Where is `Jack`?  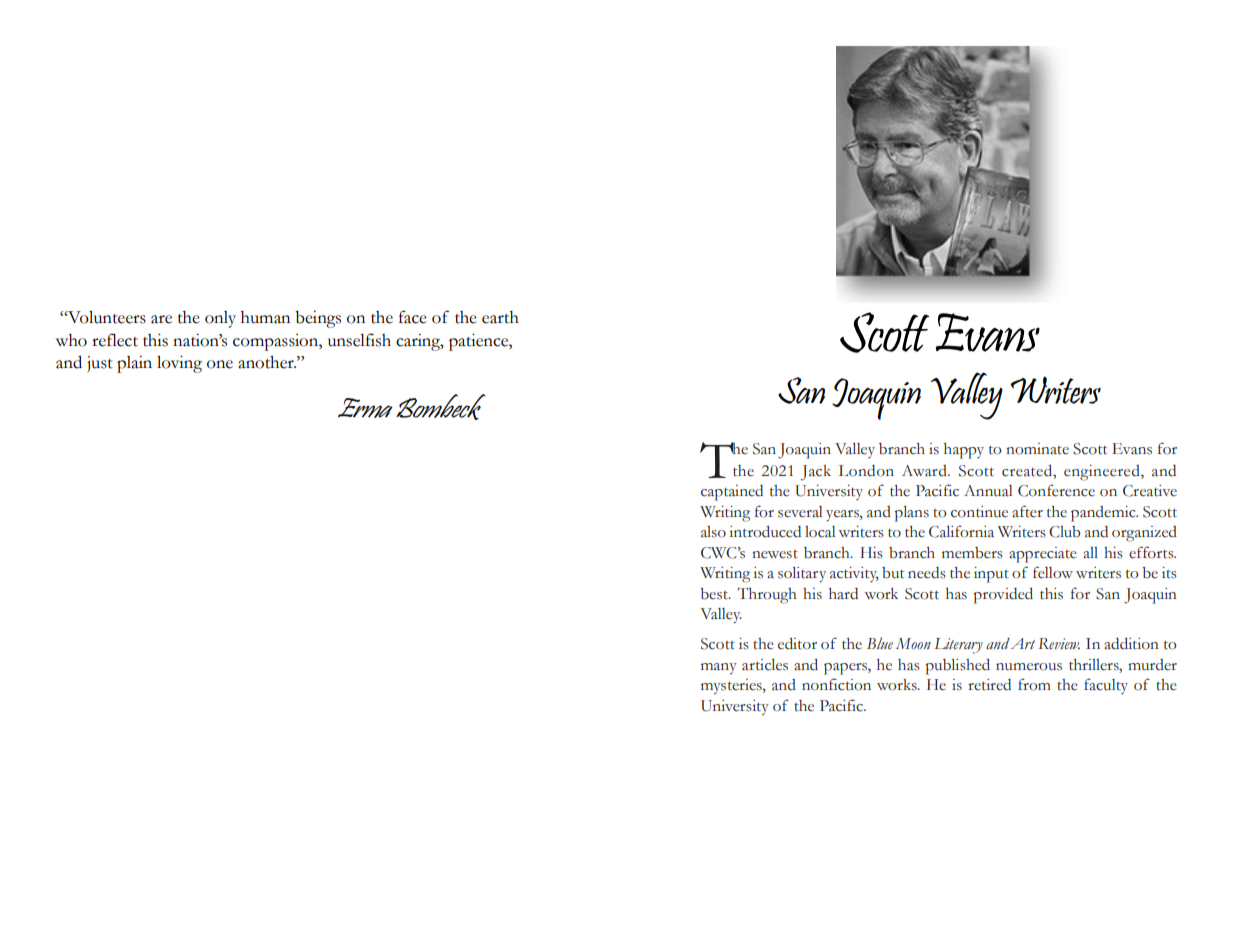 Jack is located at coordinates (816, 473).
